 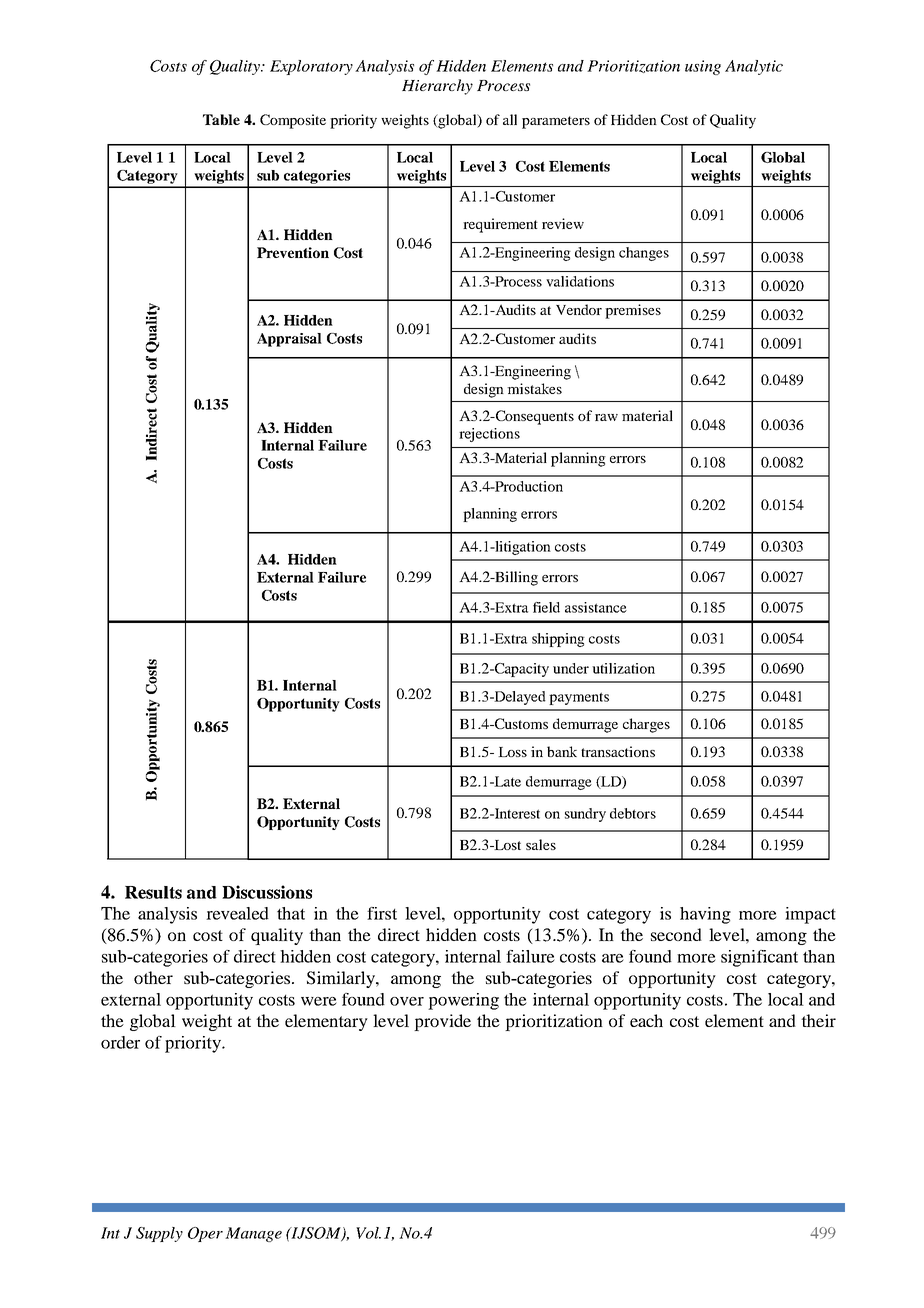 What do you see at coordinates (818, 1020) in the screenshot?
I see `their` at bounding box center [818, 1020].
